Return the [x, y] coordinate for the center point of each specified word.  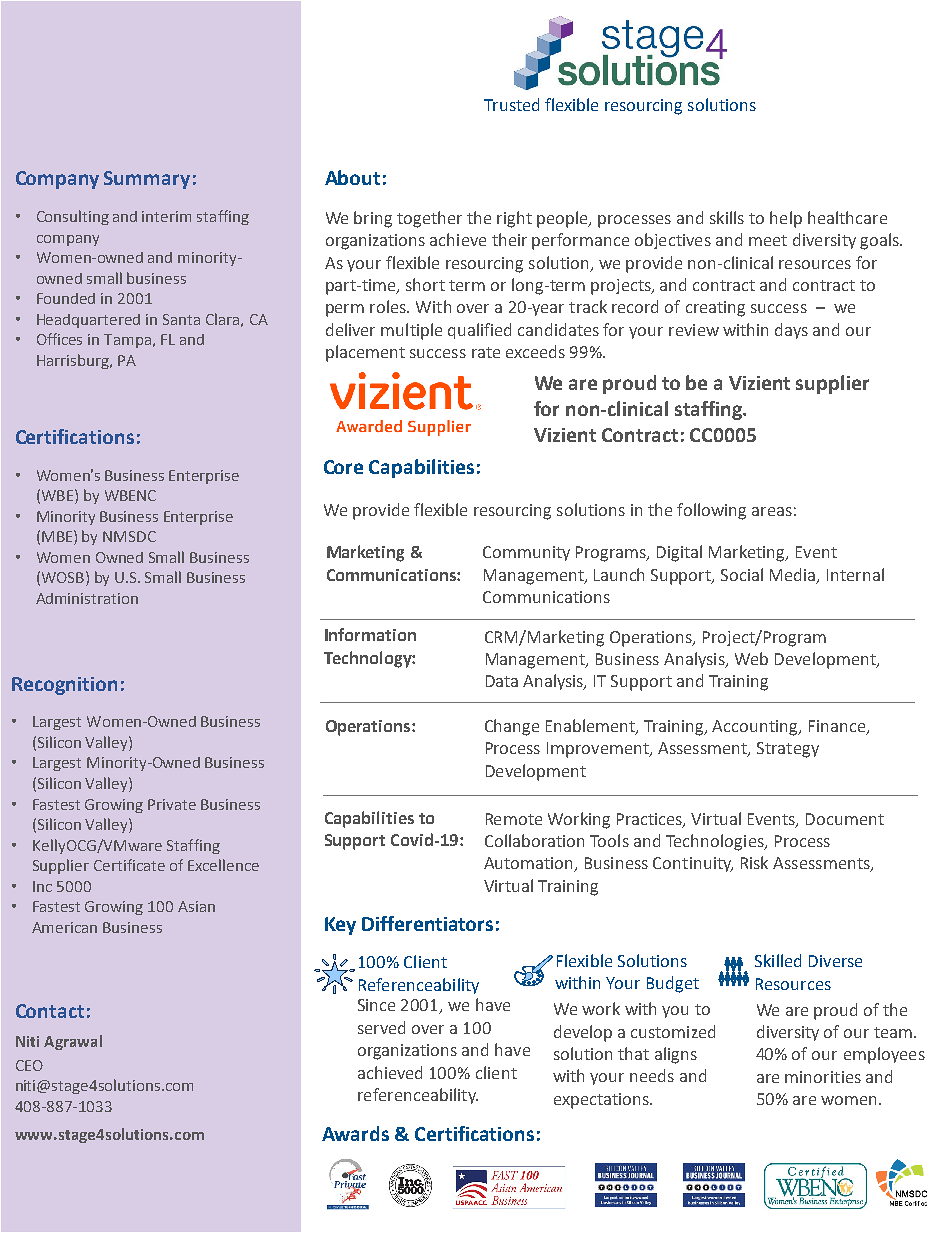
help [786, 219]
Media [794, 575]
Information [370, 634]
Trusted [511, 104]
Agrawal [73, 1042]
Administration [87, 598]
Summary [147, 180]
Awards [355, 1133]
